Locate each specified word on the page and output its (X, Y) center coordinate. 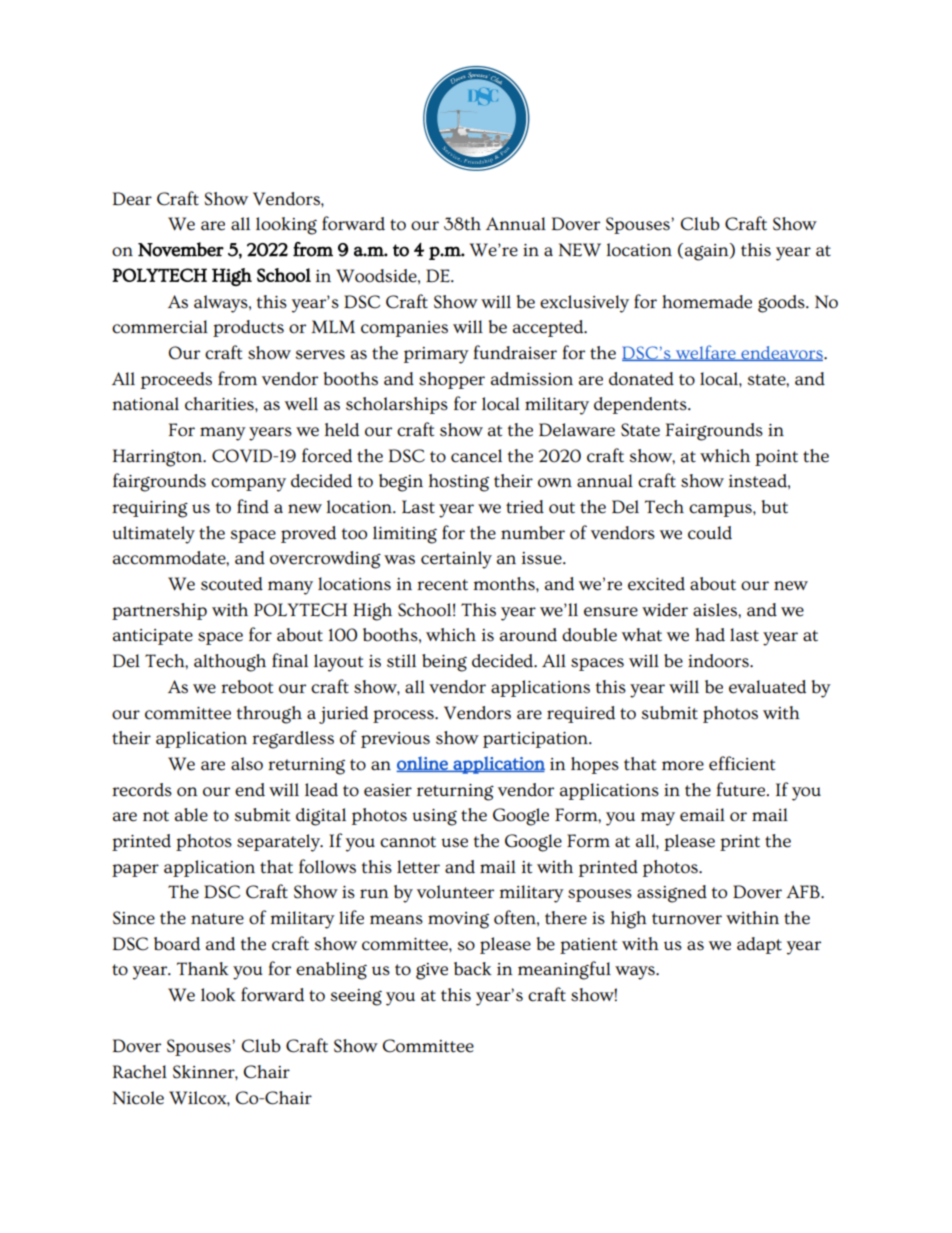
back (473, 969)
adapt (759, 945)
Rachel (140, 1072)
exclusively (584, 304)
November (181, 249)
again (708, 252)
